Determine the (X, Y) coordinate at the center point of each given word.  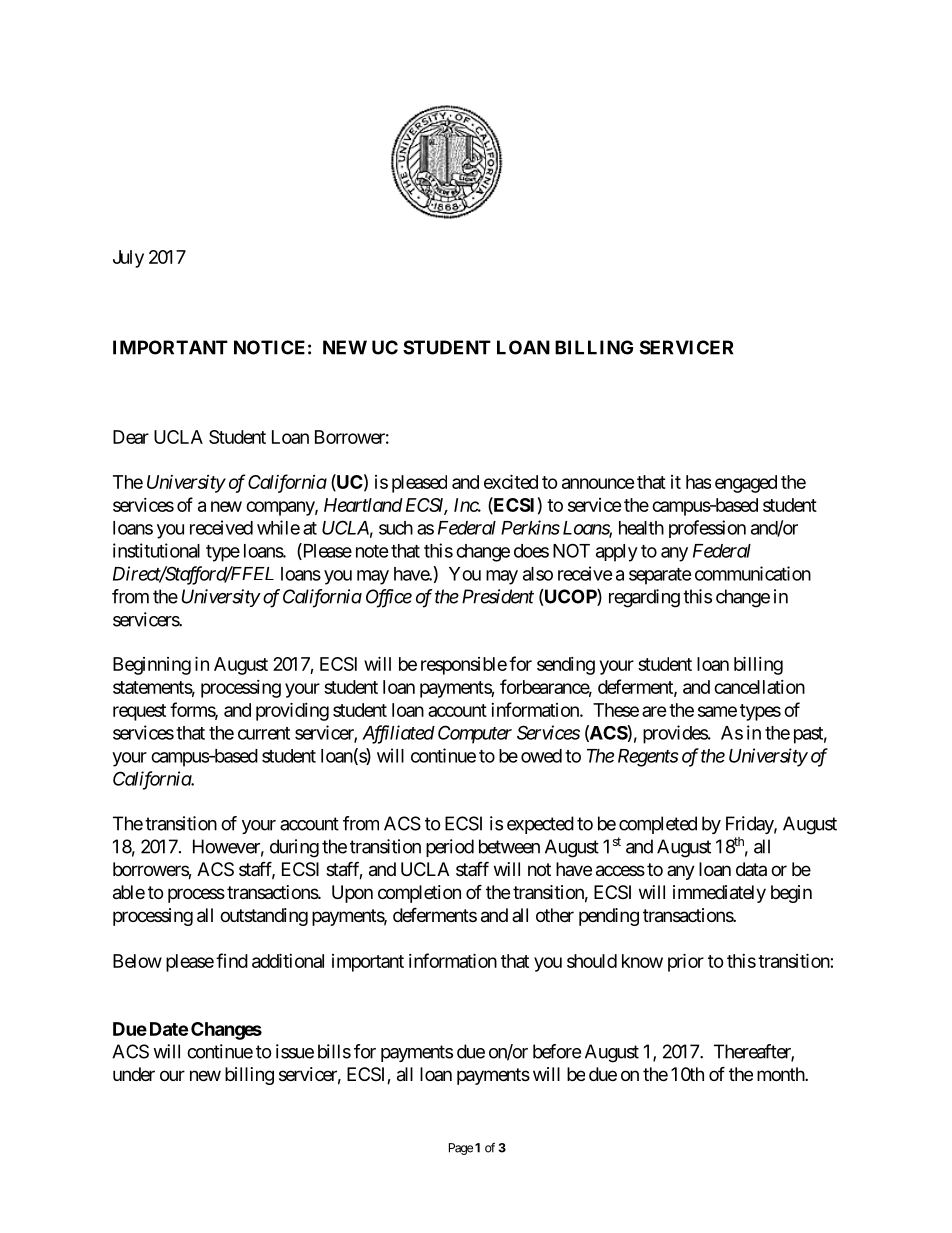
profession (707, 529)
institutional (156, 550)
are (654, 711)
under (134, 1074)
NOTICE (269, 347)
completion (419, 894)
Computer (475, 734)
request (139, 712)
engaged (746, 484)
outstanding (264, 917)
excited (511, 481)
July (128, 259)
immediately (719, 894)
